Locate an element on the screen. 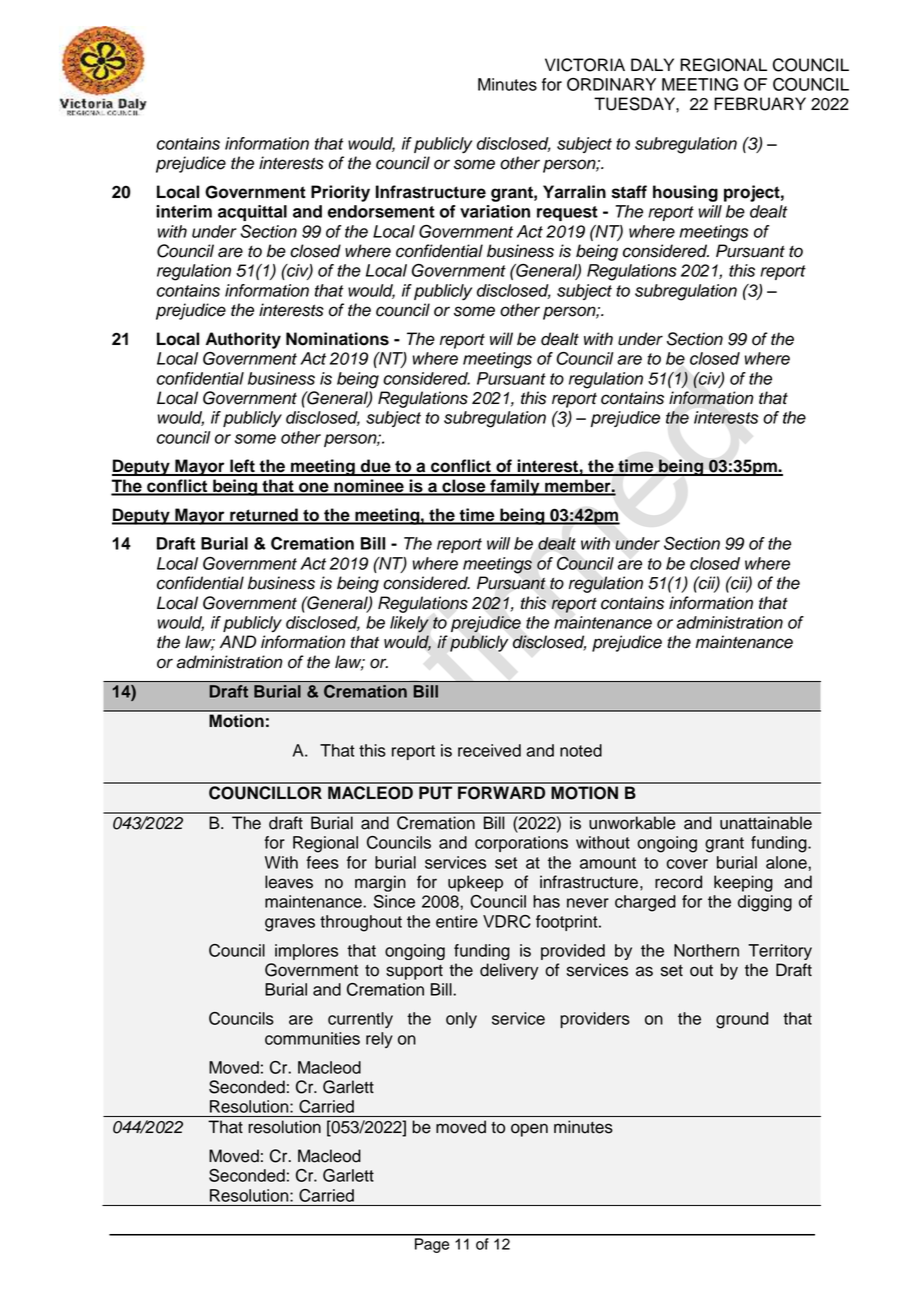  corporations is located at coordinates (521, 844).
